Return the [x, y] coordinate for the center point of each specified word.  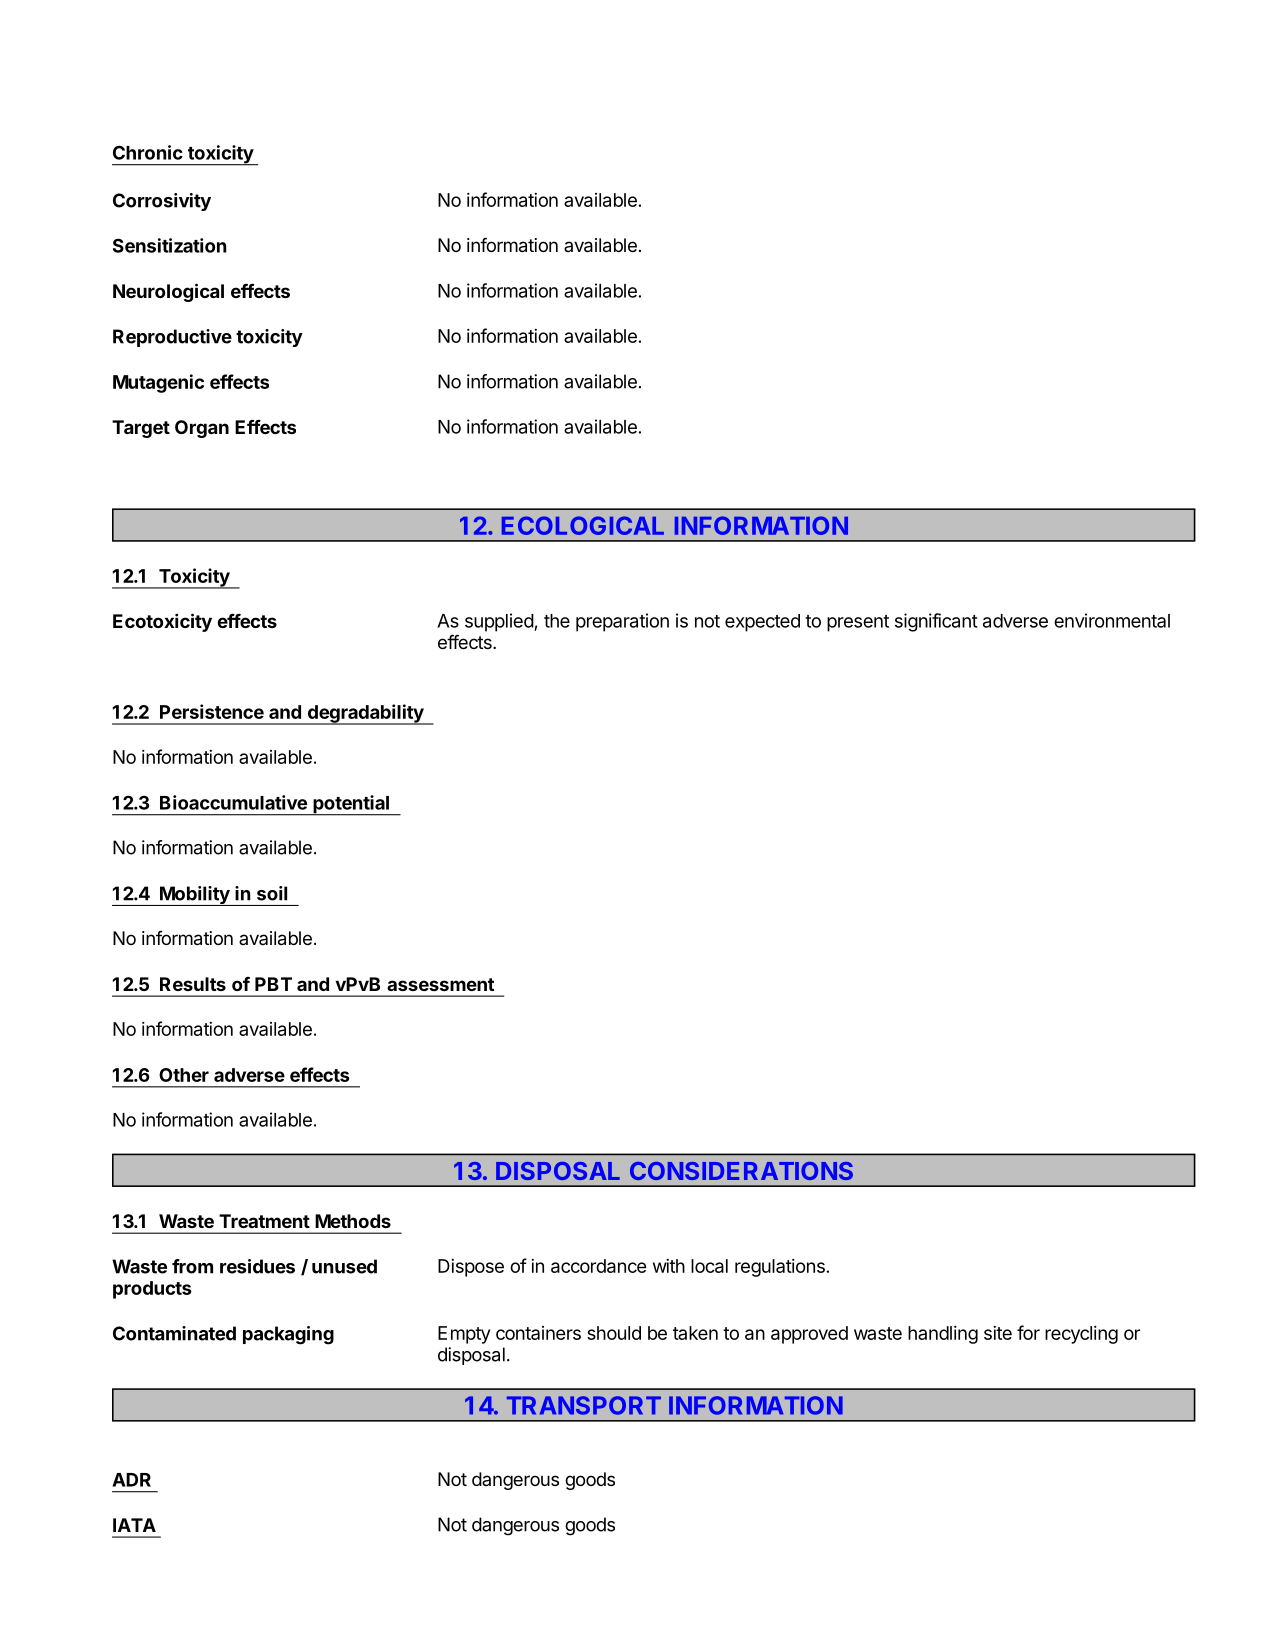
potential [351, 805]
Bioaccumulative [233, 802]
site [998, 1333]
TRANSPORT [584, 1405]
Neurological [168, 292]
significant [936, 622]
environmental [1112, 620]
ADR [131, 1480]
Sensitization [170, 245]
